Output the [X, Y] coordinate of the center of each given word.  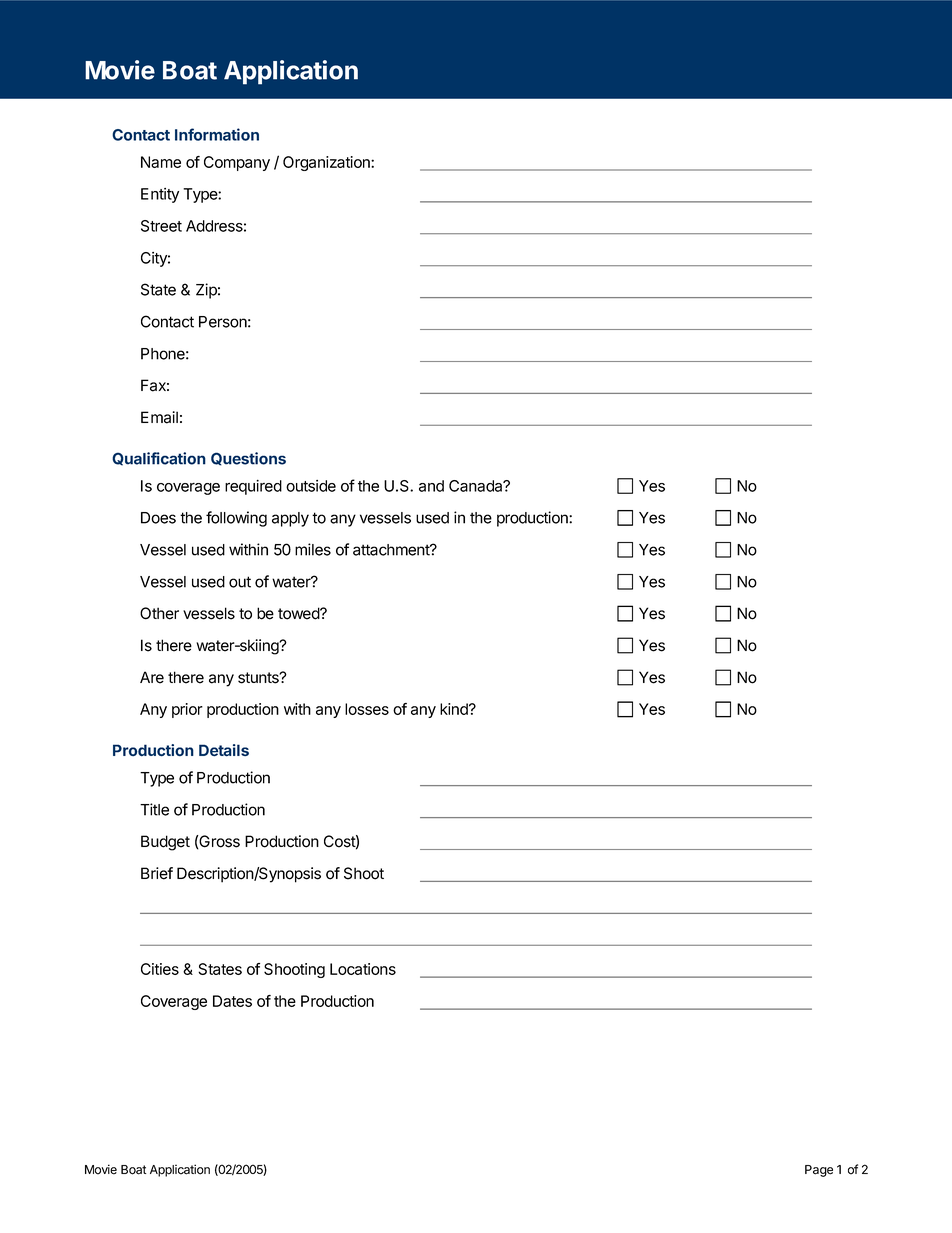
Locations [363, 969]
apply [290, 519]
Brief [157, 873]
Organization [327, 163]
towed [299, 613]
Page [819, 1171]
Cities [160, 969]
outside [311, 486]
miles [313, 549]
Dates [232, 1001]
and [431, 486]
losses [367, 709]
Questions [248, 459]
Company [237, 163]
